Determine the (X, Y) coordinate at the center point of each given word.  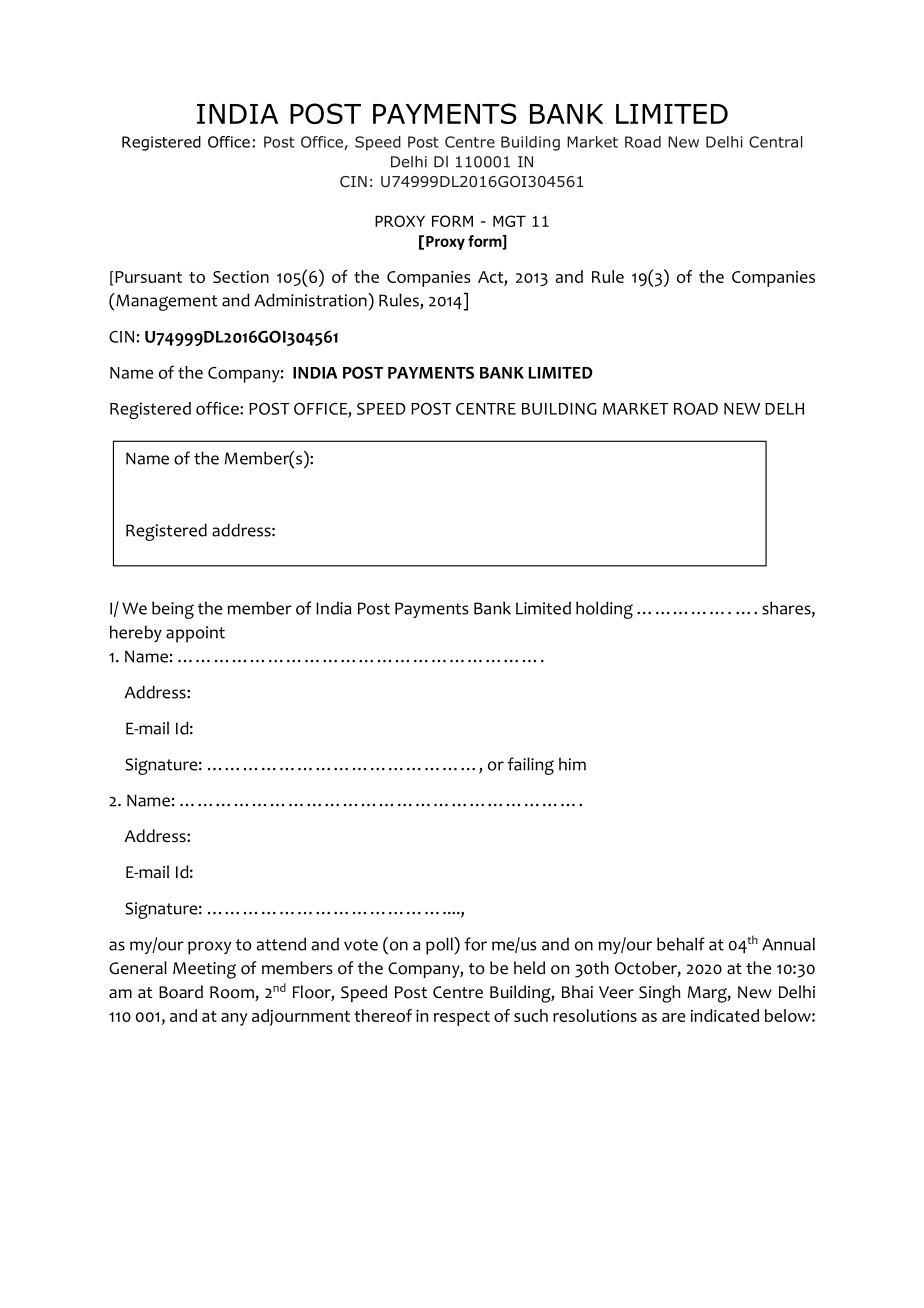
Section (241, 277)
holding (604, 610)
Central (776, 142)
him (572, 764)
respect (462, 1018)
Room (233, 993)
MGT (509, 221)
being (173, 610)
